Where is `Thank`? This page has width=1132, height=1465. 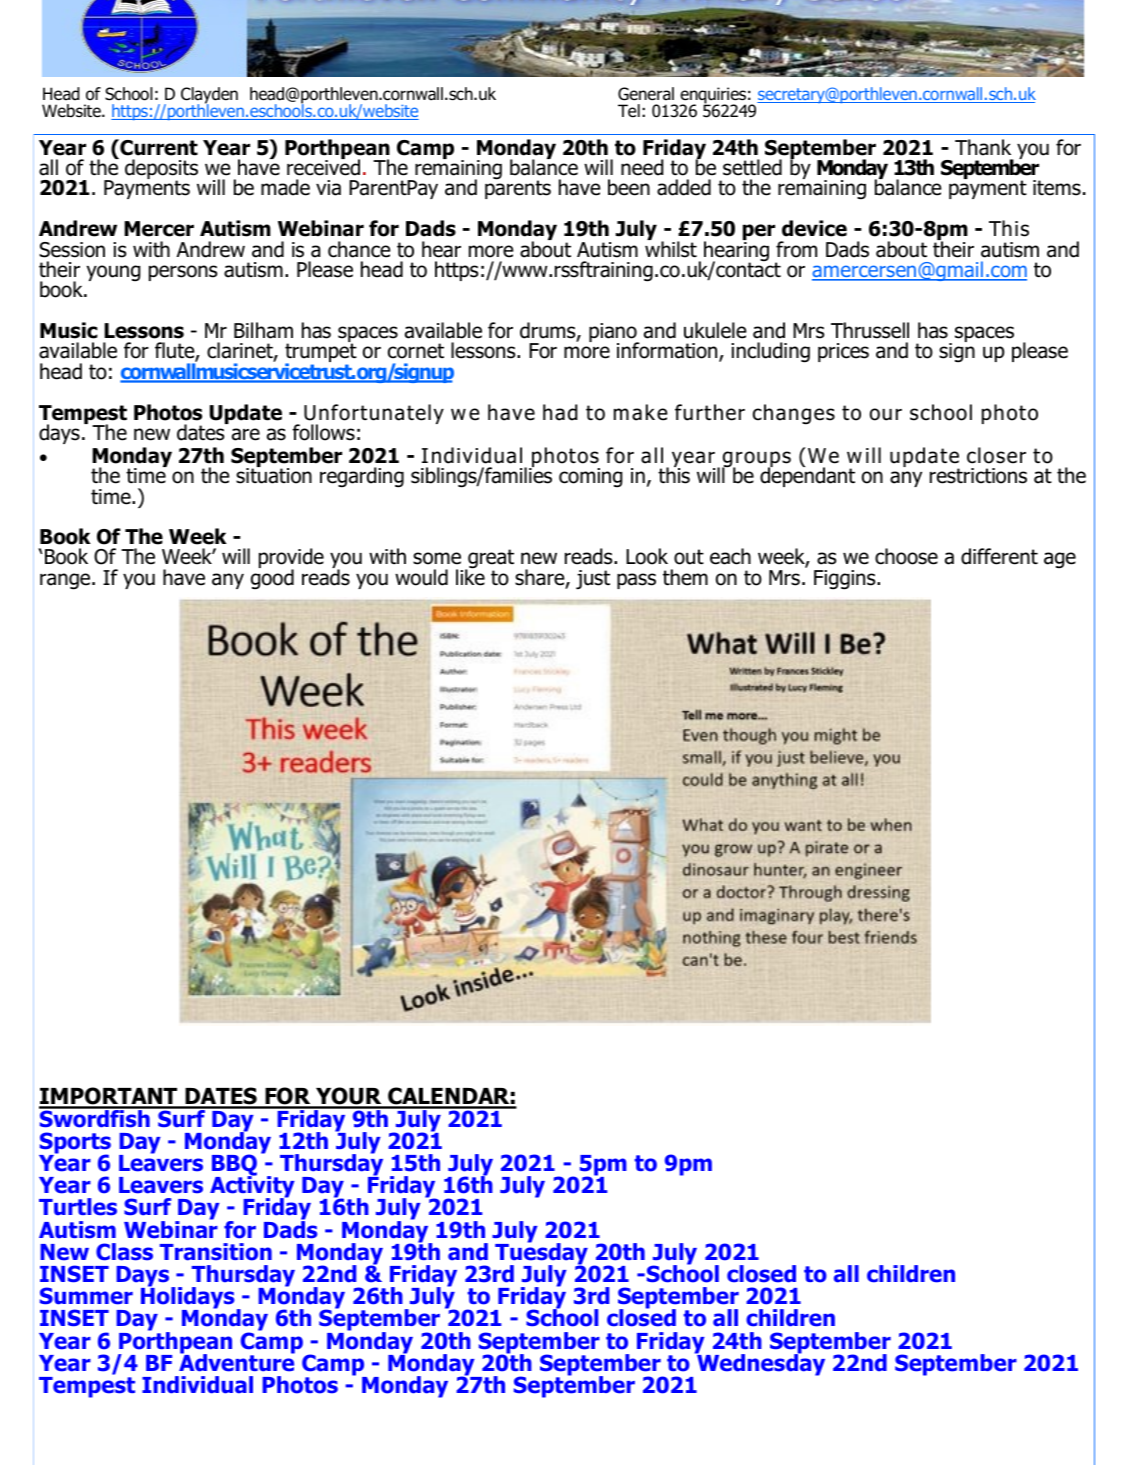
Thank is located at coordinates (983, 147).
